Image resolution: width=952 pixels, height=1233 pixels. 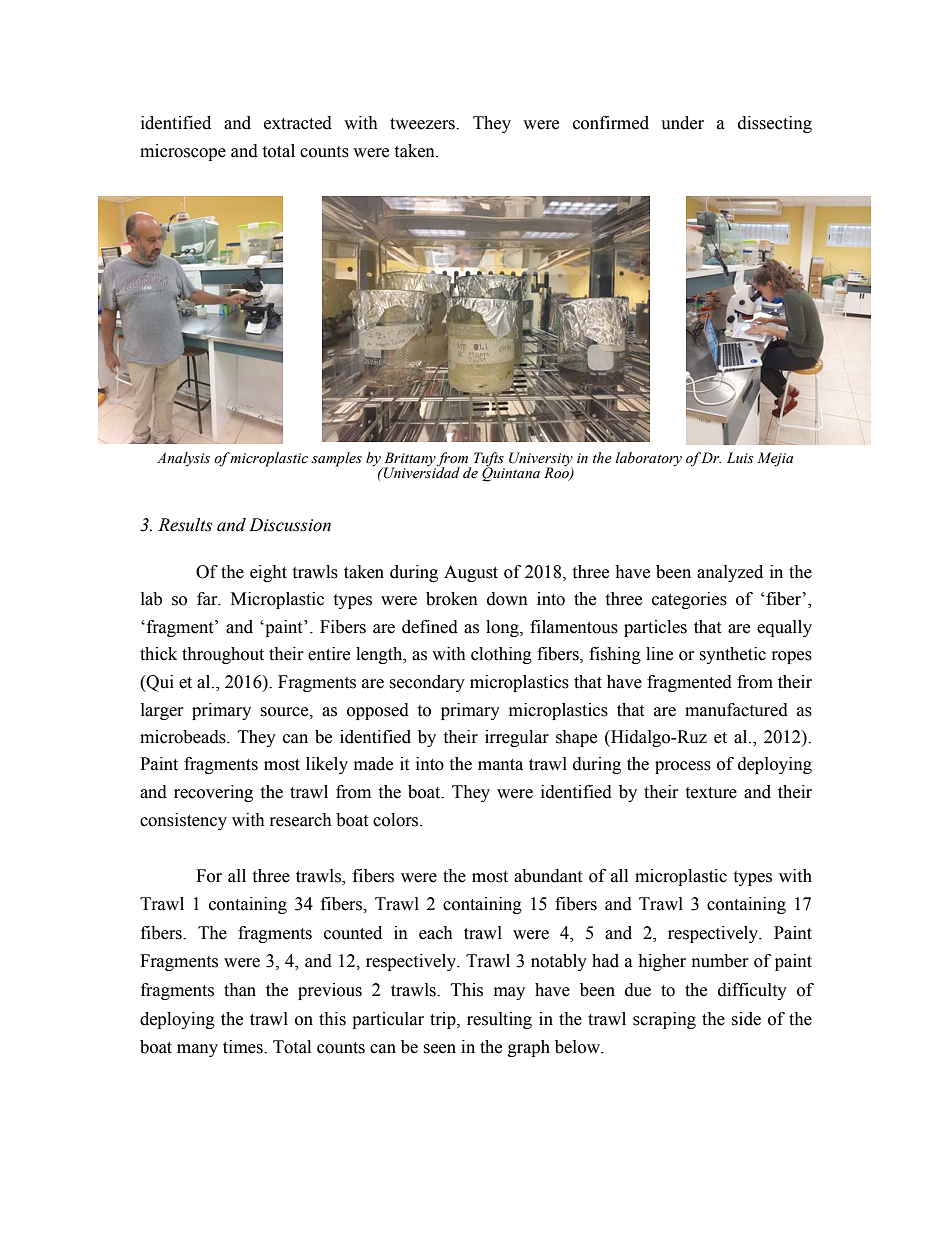 What do you see at coordinates (682, 123) in the screenshot?
I see `under` at bounding box center [682, 123].
